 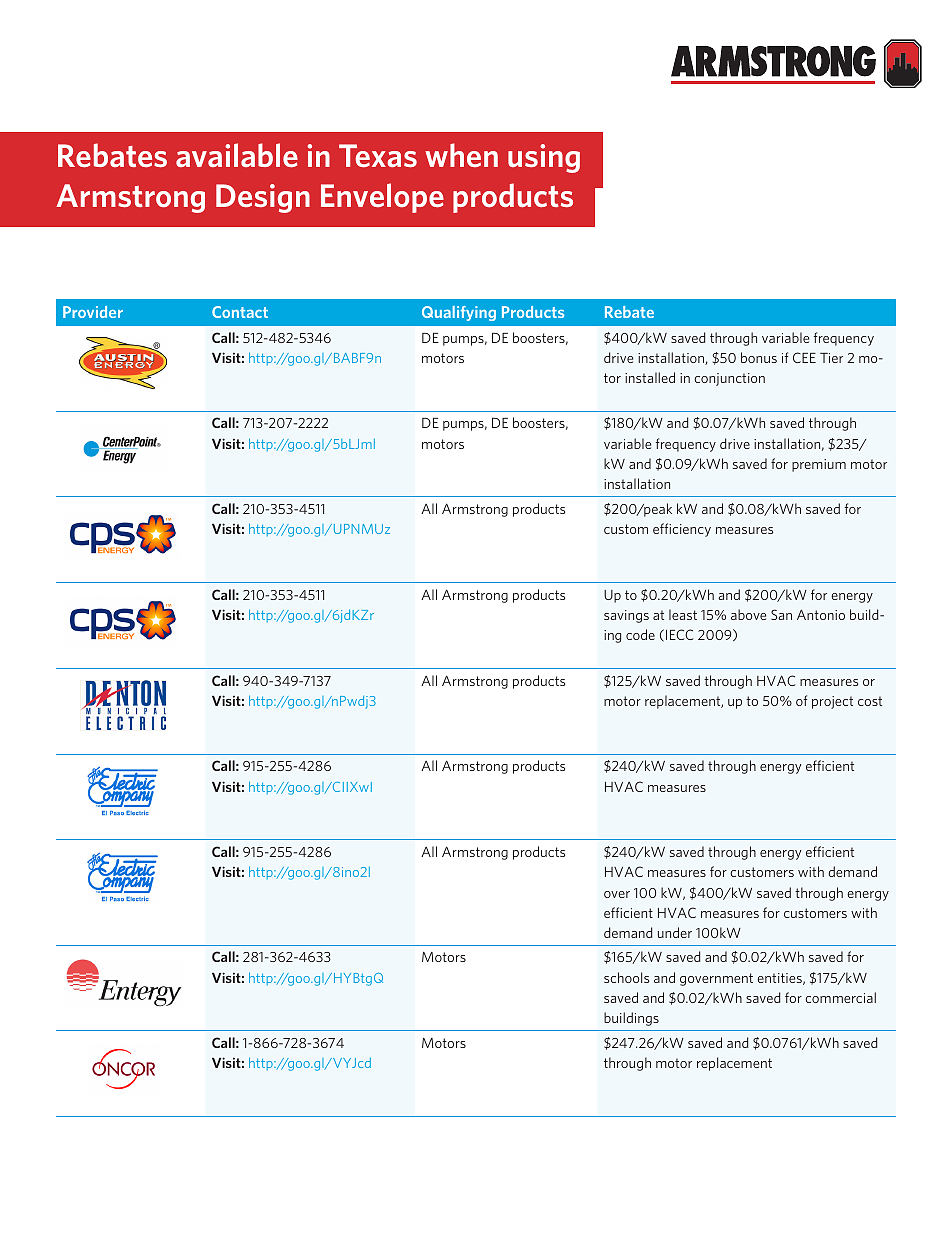 I want to click on under, so click(x=675, y=932).
